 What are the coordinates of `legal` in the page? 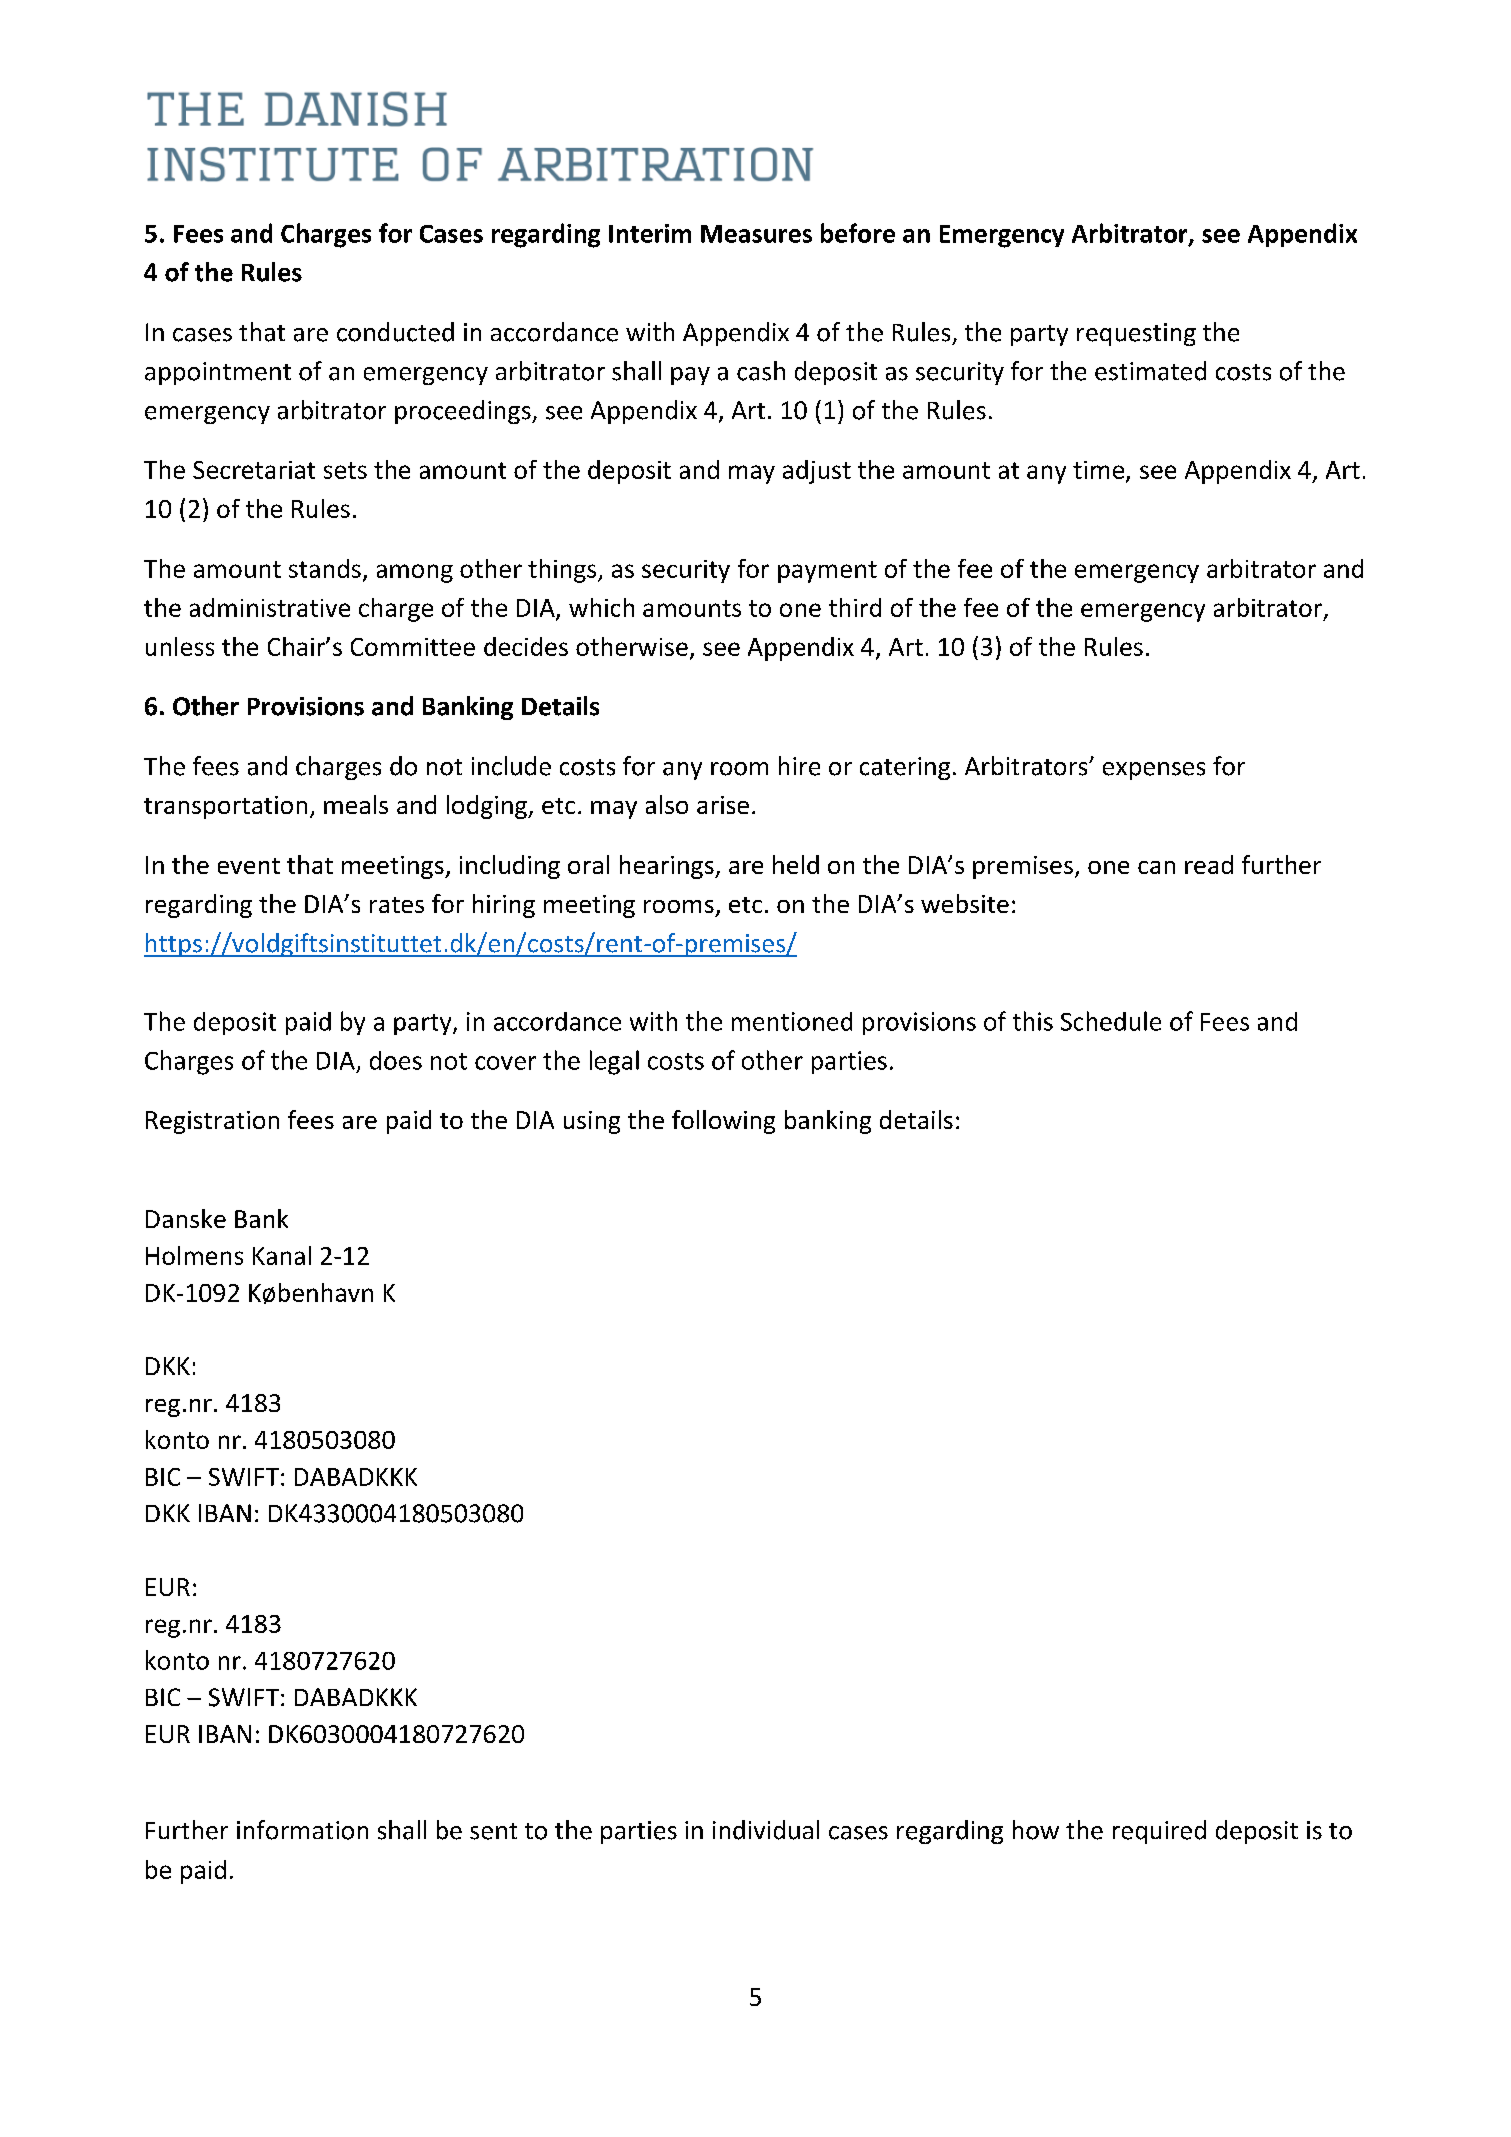 It's located at (614, 1062).
